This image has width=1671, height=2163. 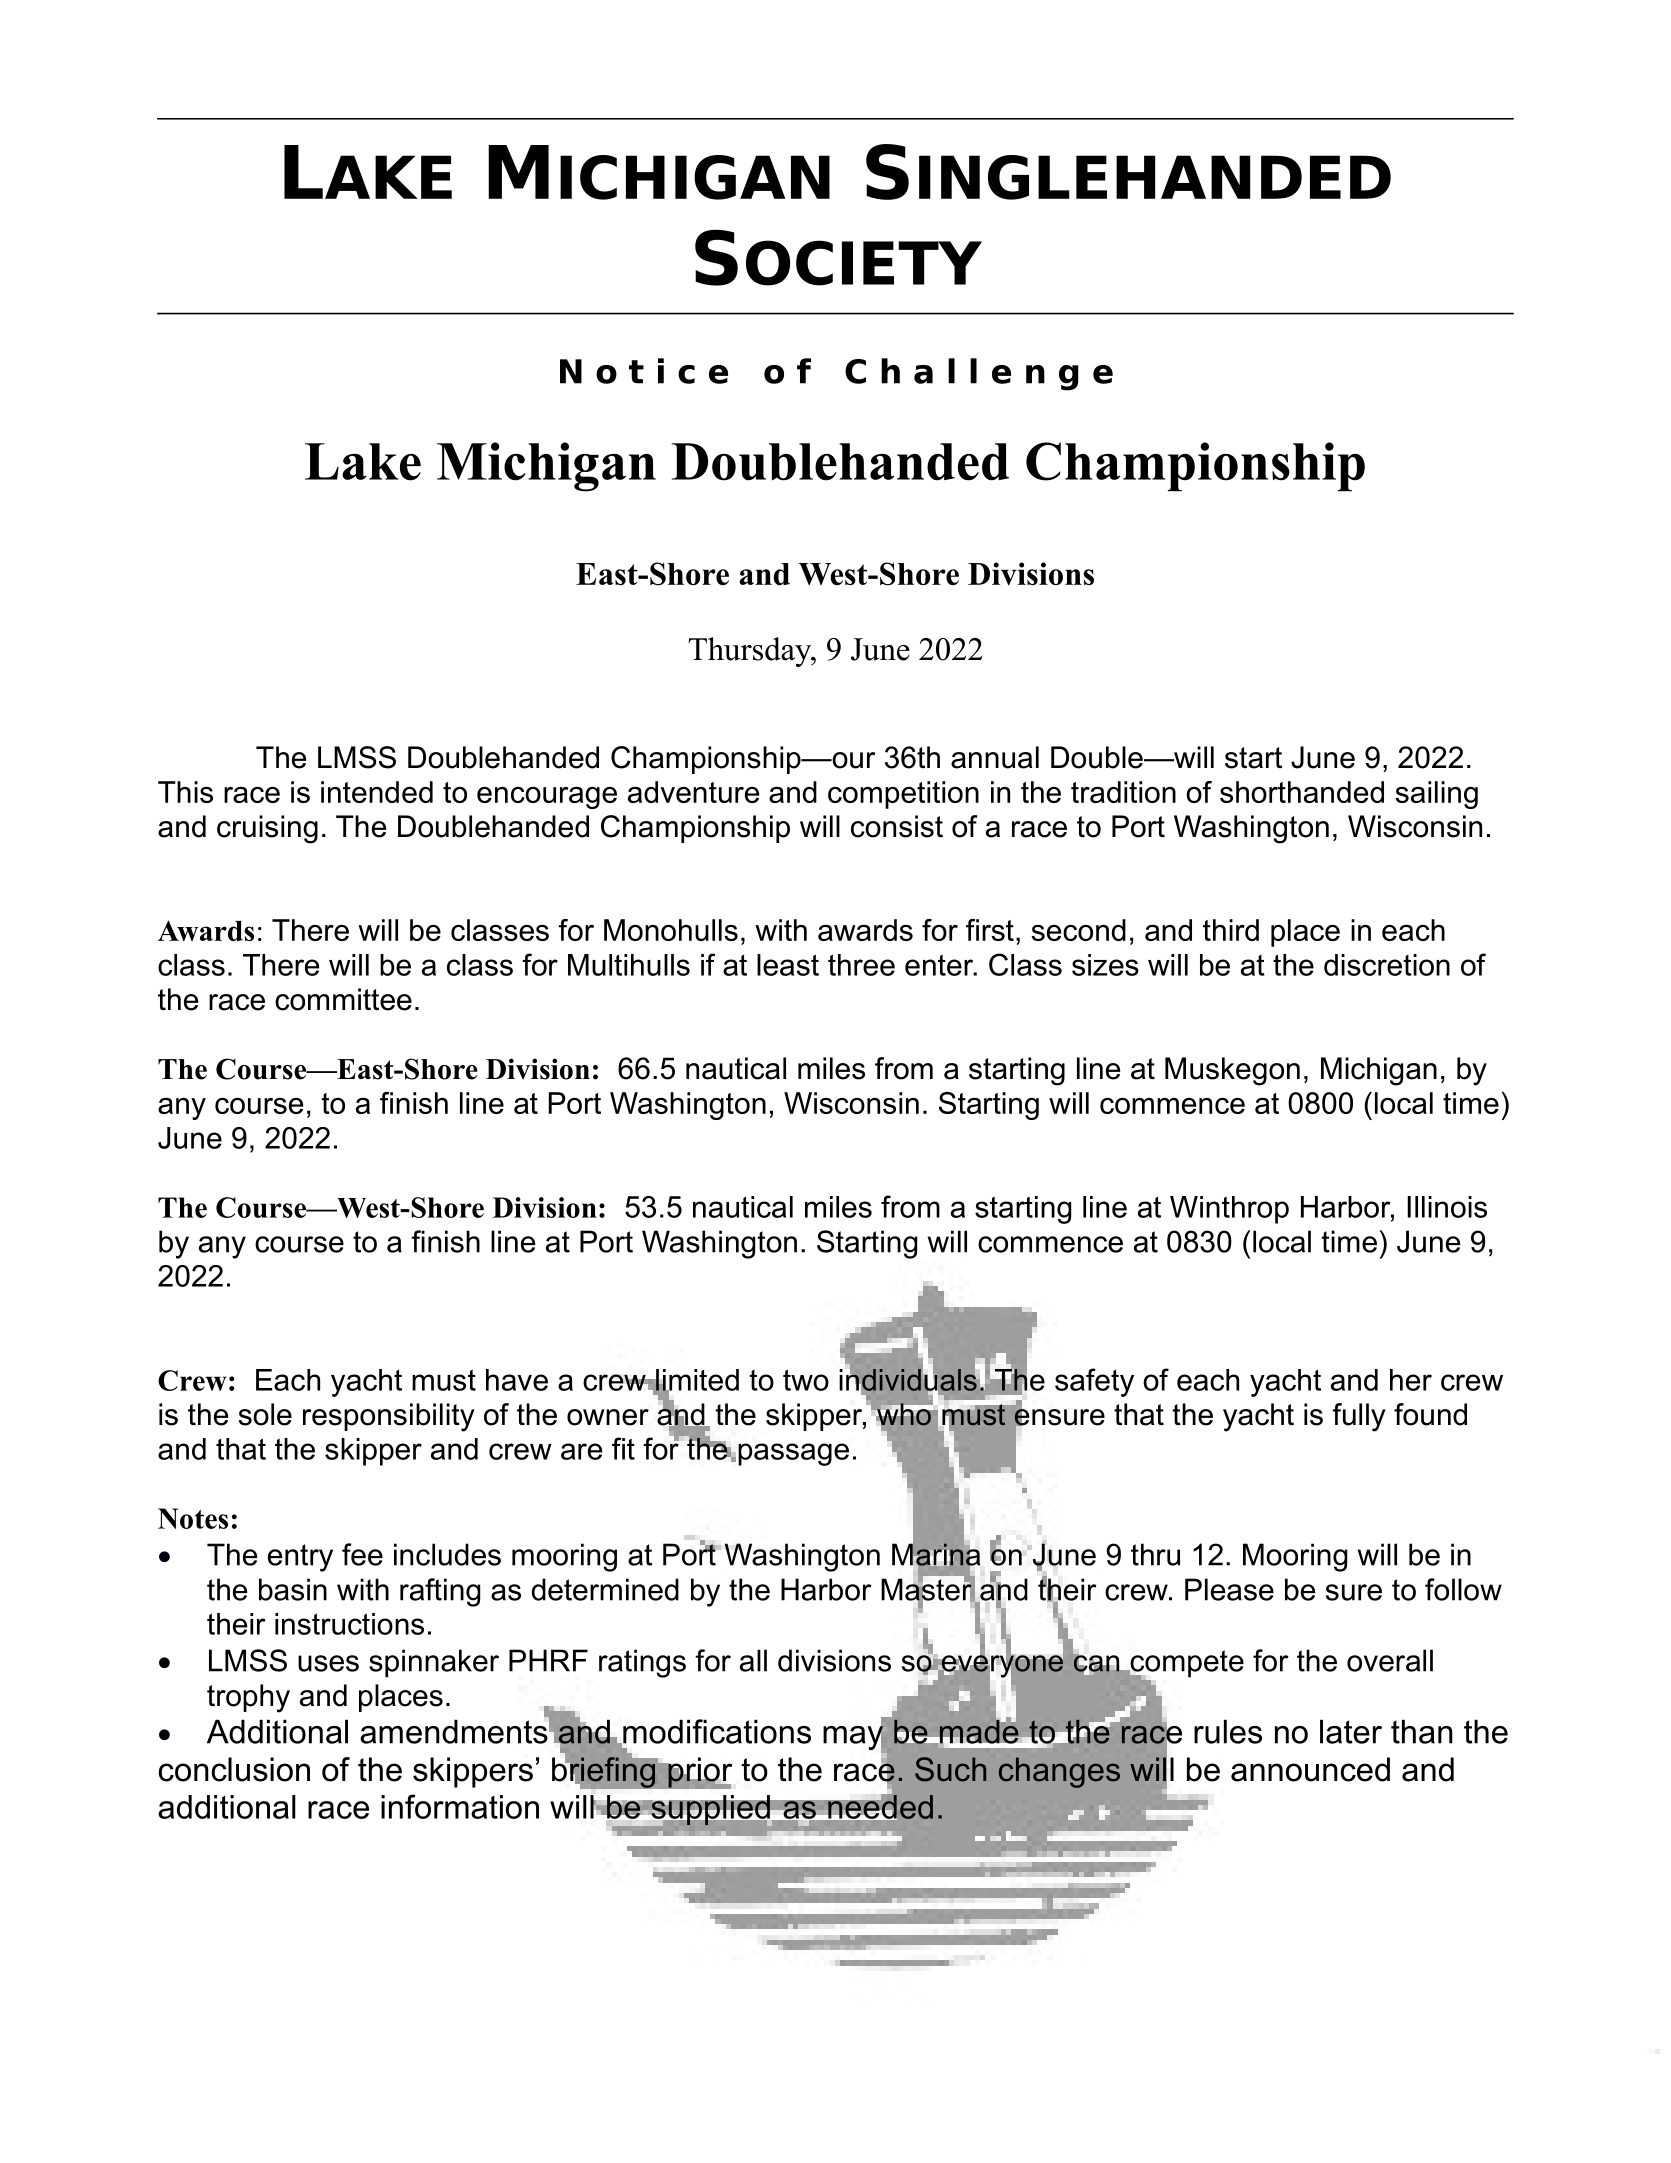 I want to click on sailing, so click(x=1436, y=795).
